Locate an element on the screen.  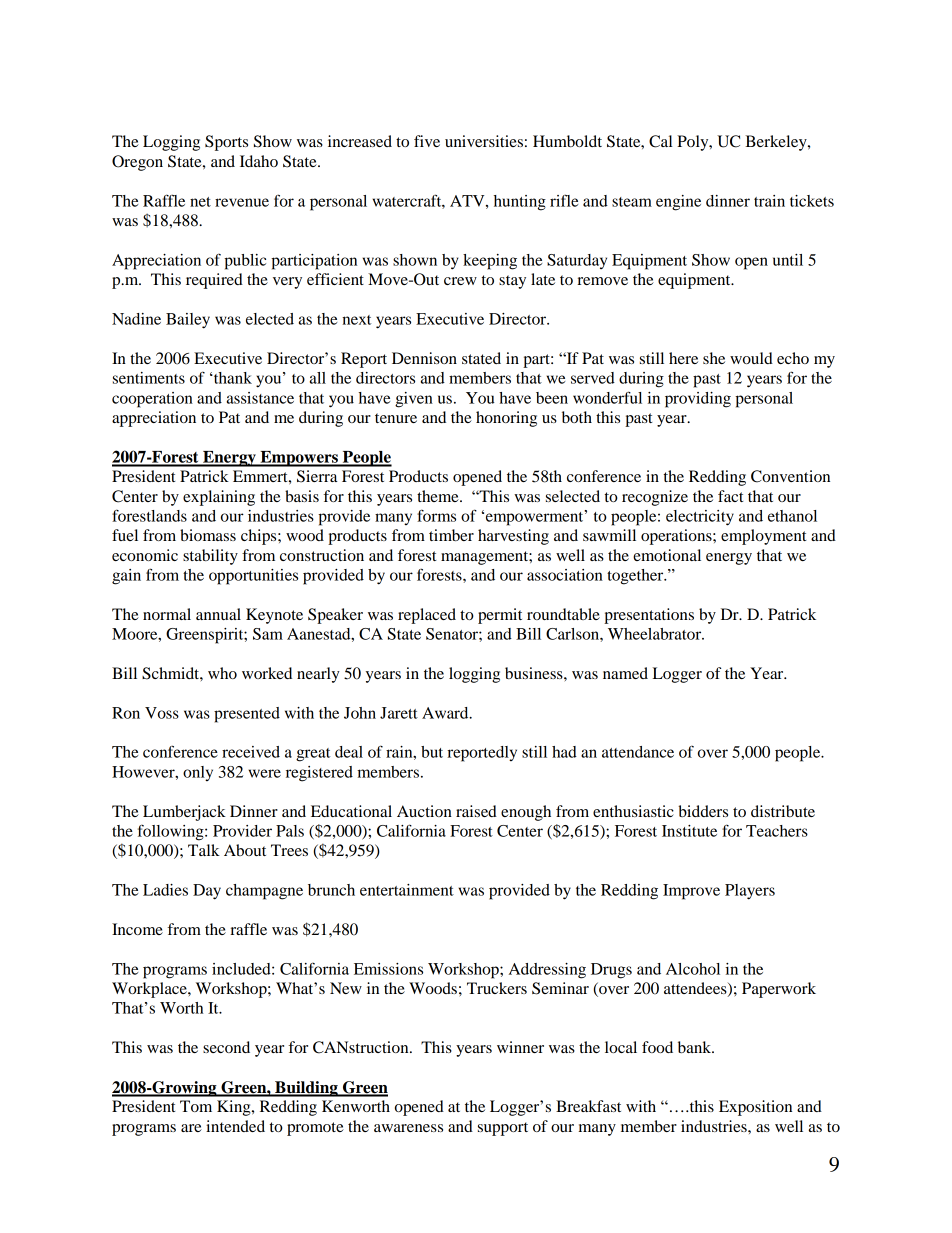
Exposition is located at coordinates (755, 1108).
